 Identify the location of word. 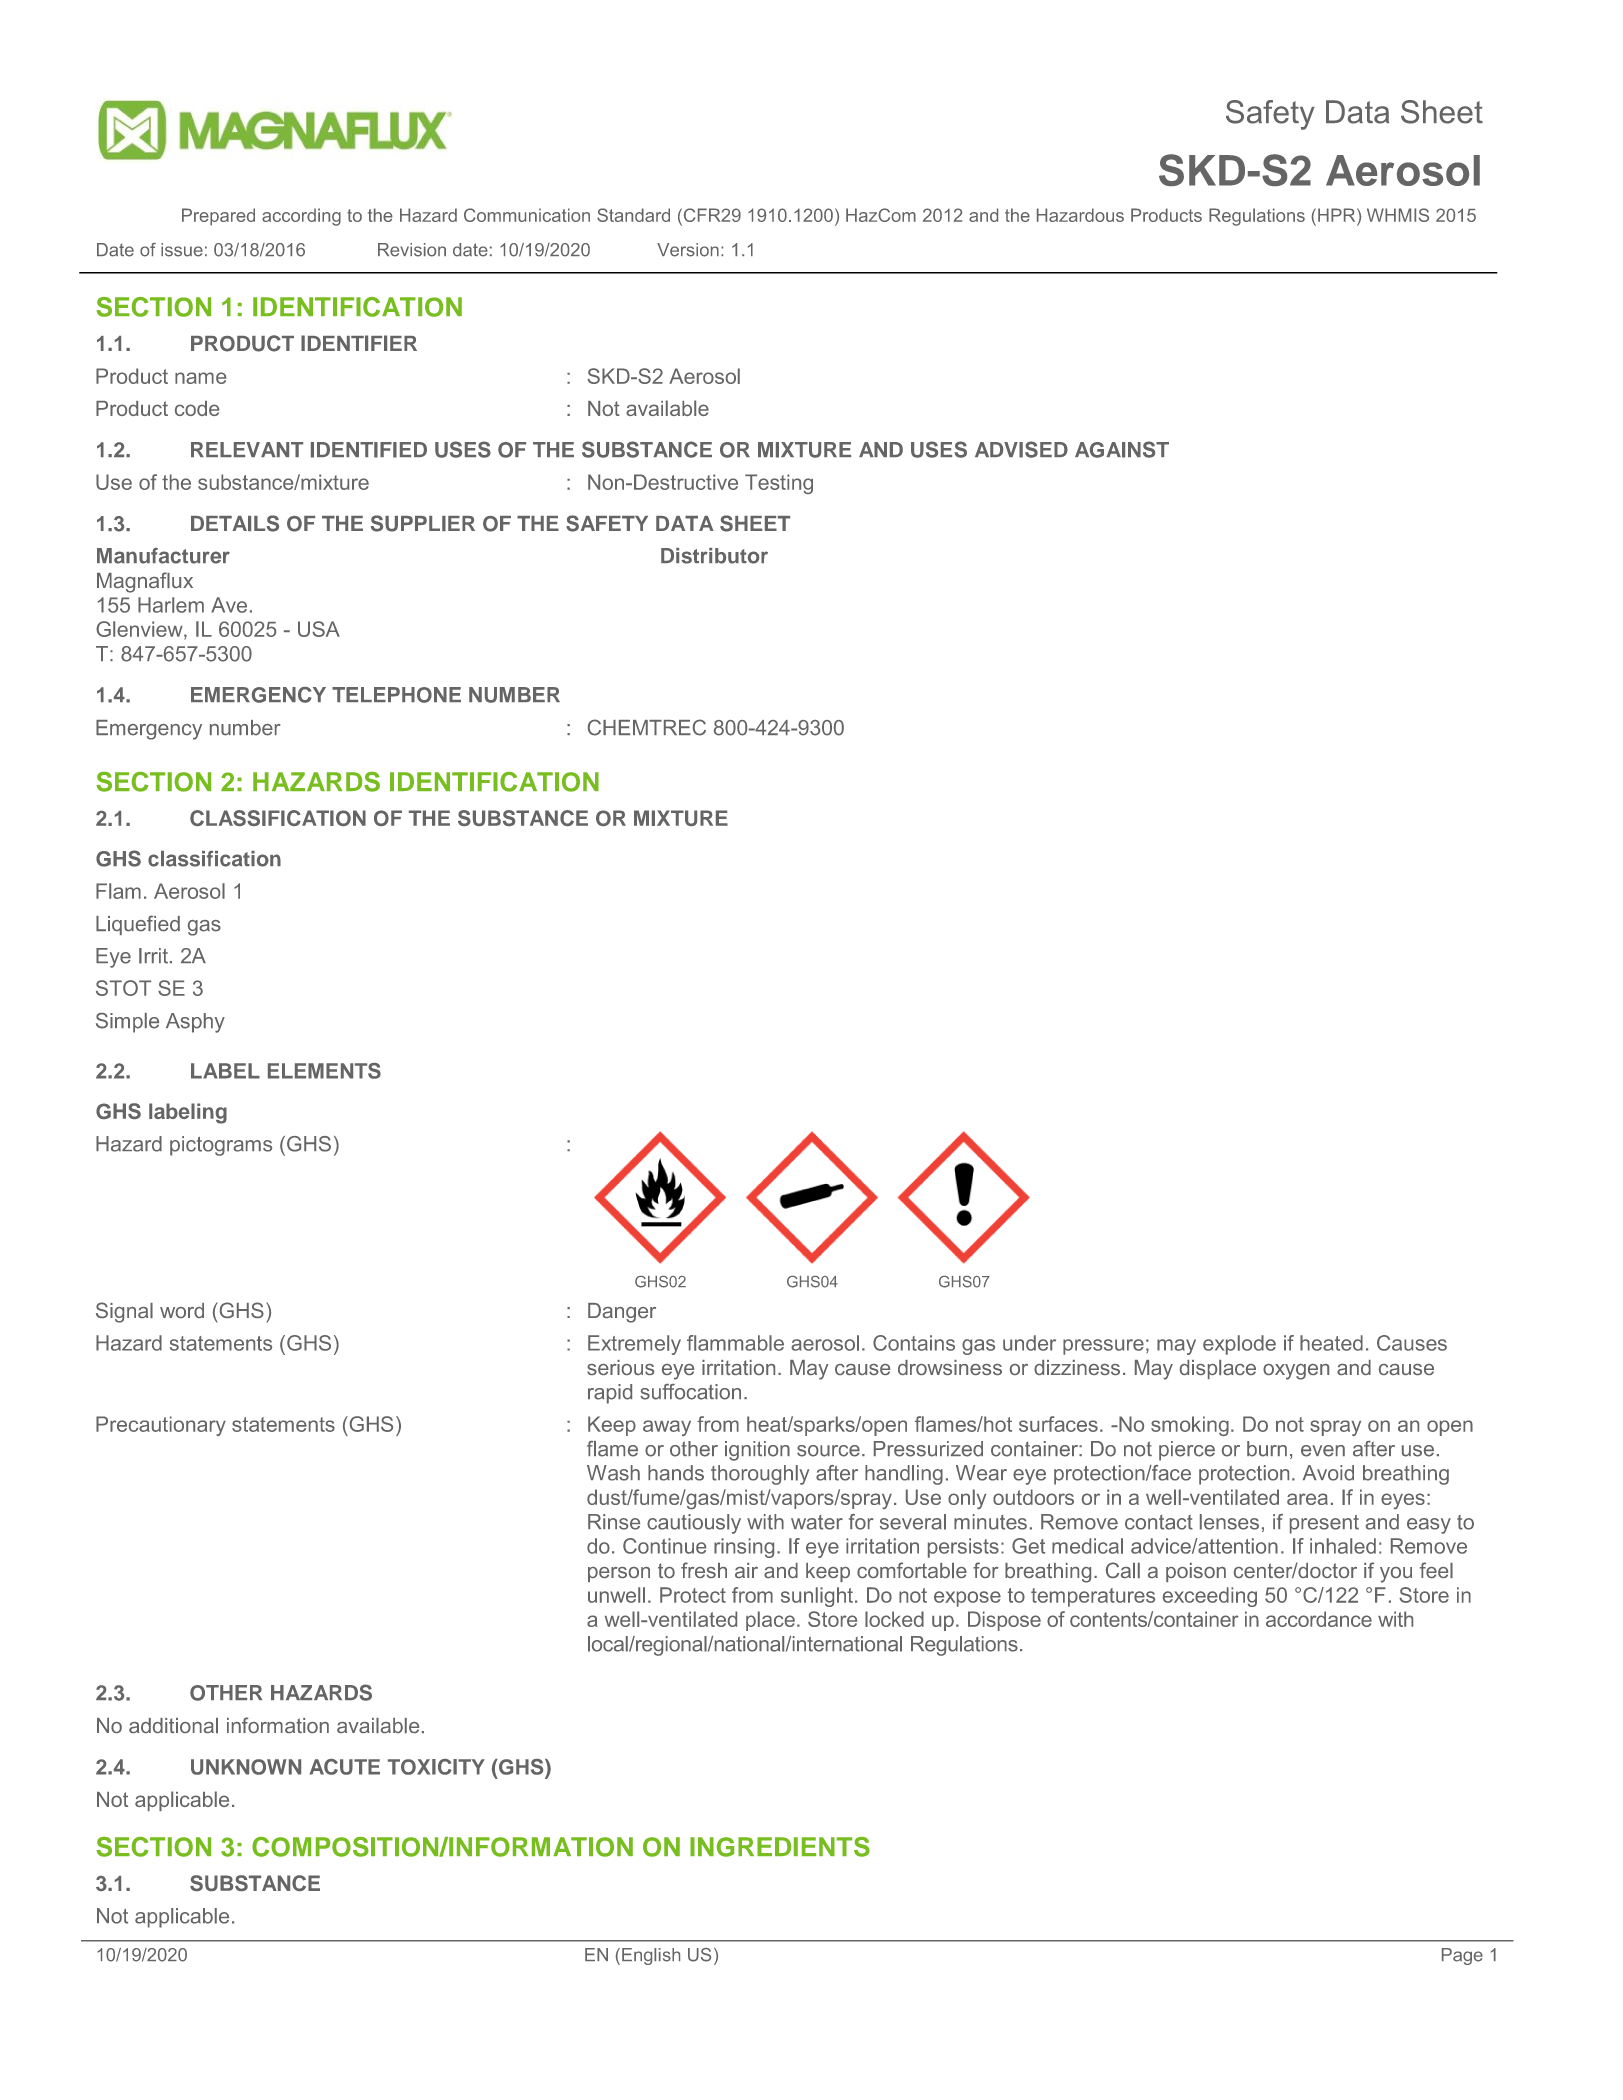
(182, 1310).
